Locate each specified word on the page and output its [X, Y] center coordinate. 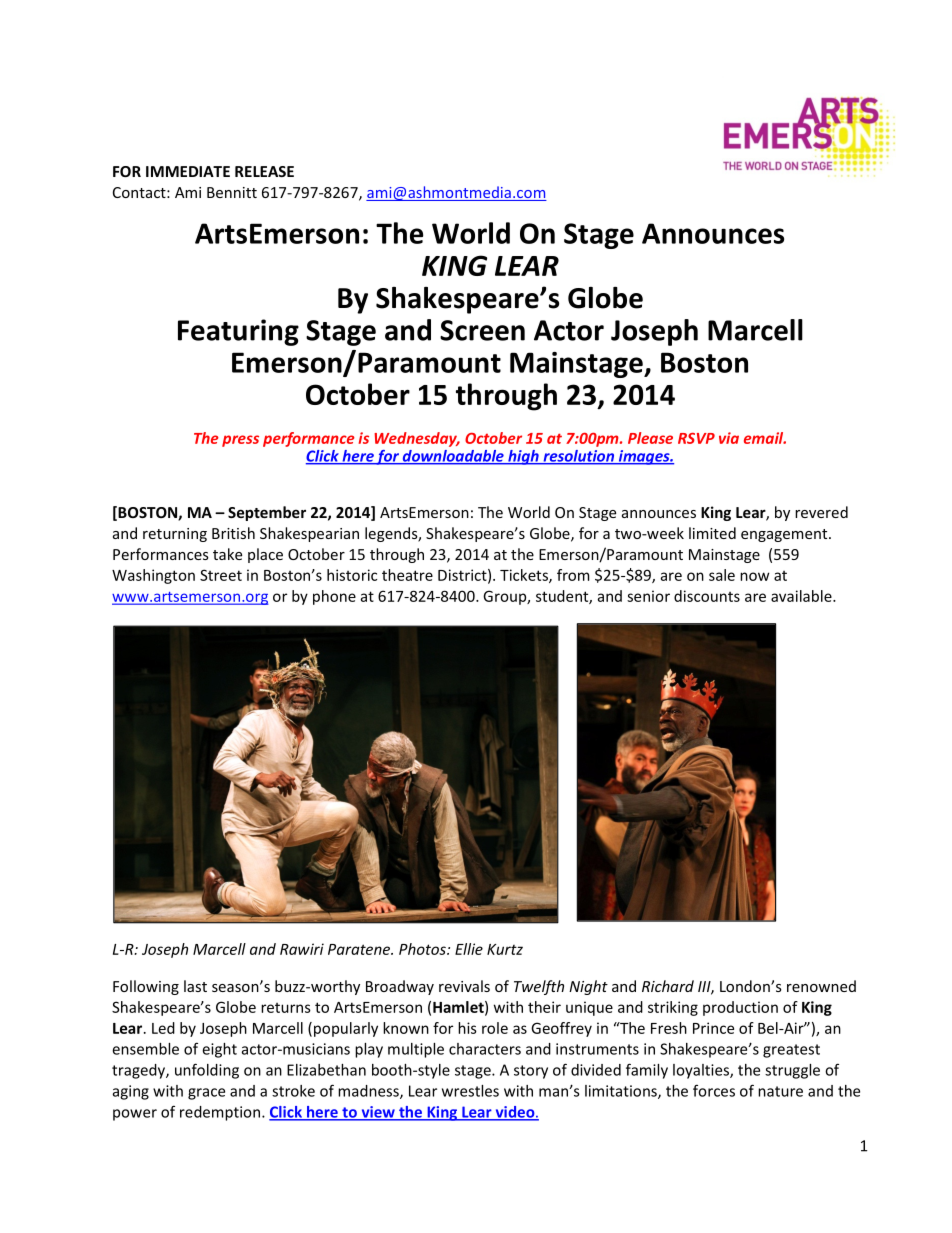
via [729, 438]
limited [712, 533]
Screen [482, 330]
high [523, 457]
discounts [707, 596]
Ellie [469, 949]
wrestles [470, 1091]
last [195, 986]
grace [206, 1094]
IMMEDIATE [188, 171]
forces [714, 1090]
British [233, 533]
